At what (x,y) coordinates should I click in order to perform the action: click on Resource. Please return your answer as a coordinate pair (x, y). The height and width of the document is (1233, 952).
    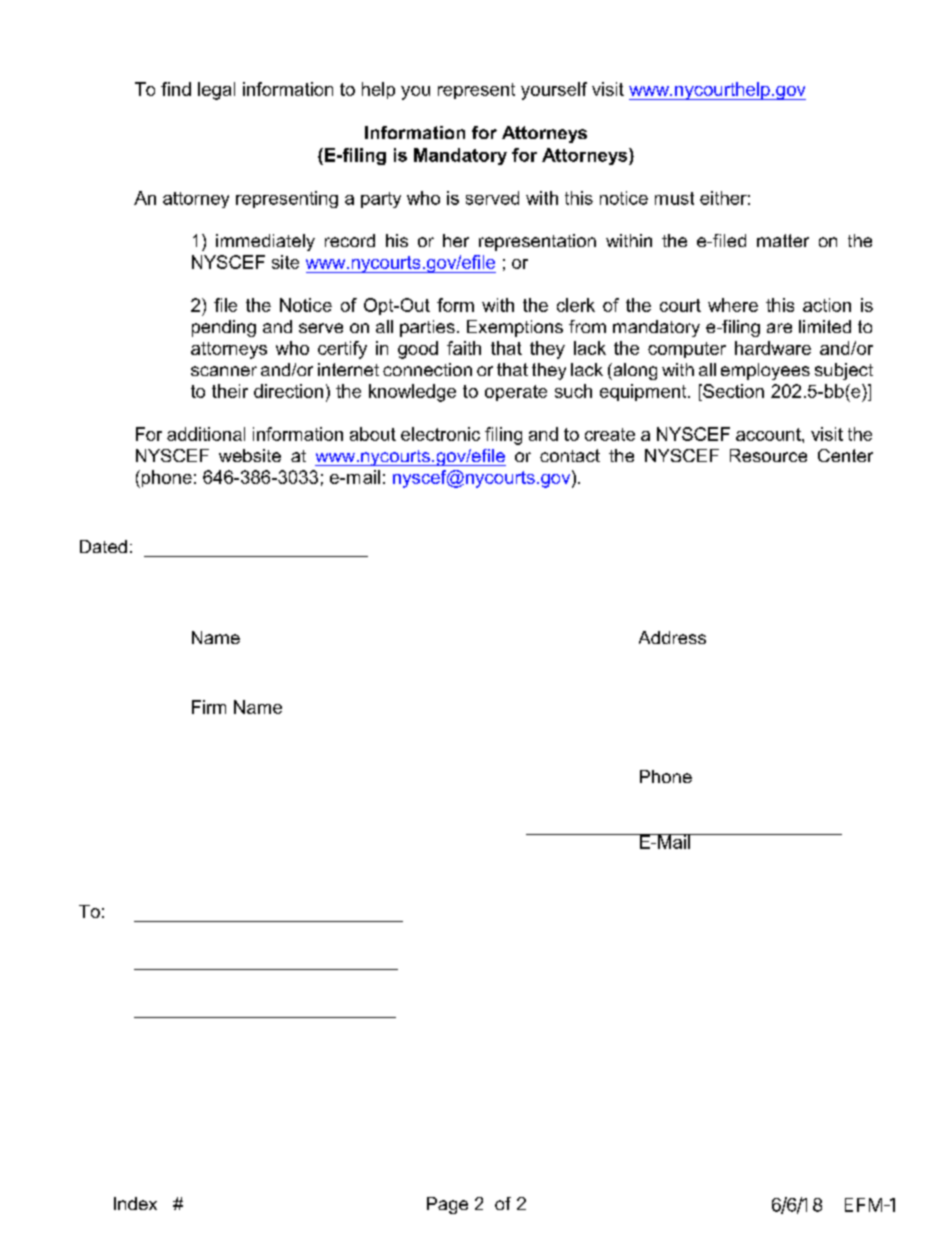
    Looking at the image, I should click on (768, 455).
